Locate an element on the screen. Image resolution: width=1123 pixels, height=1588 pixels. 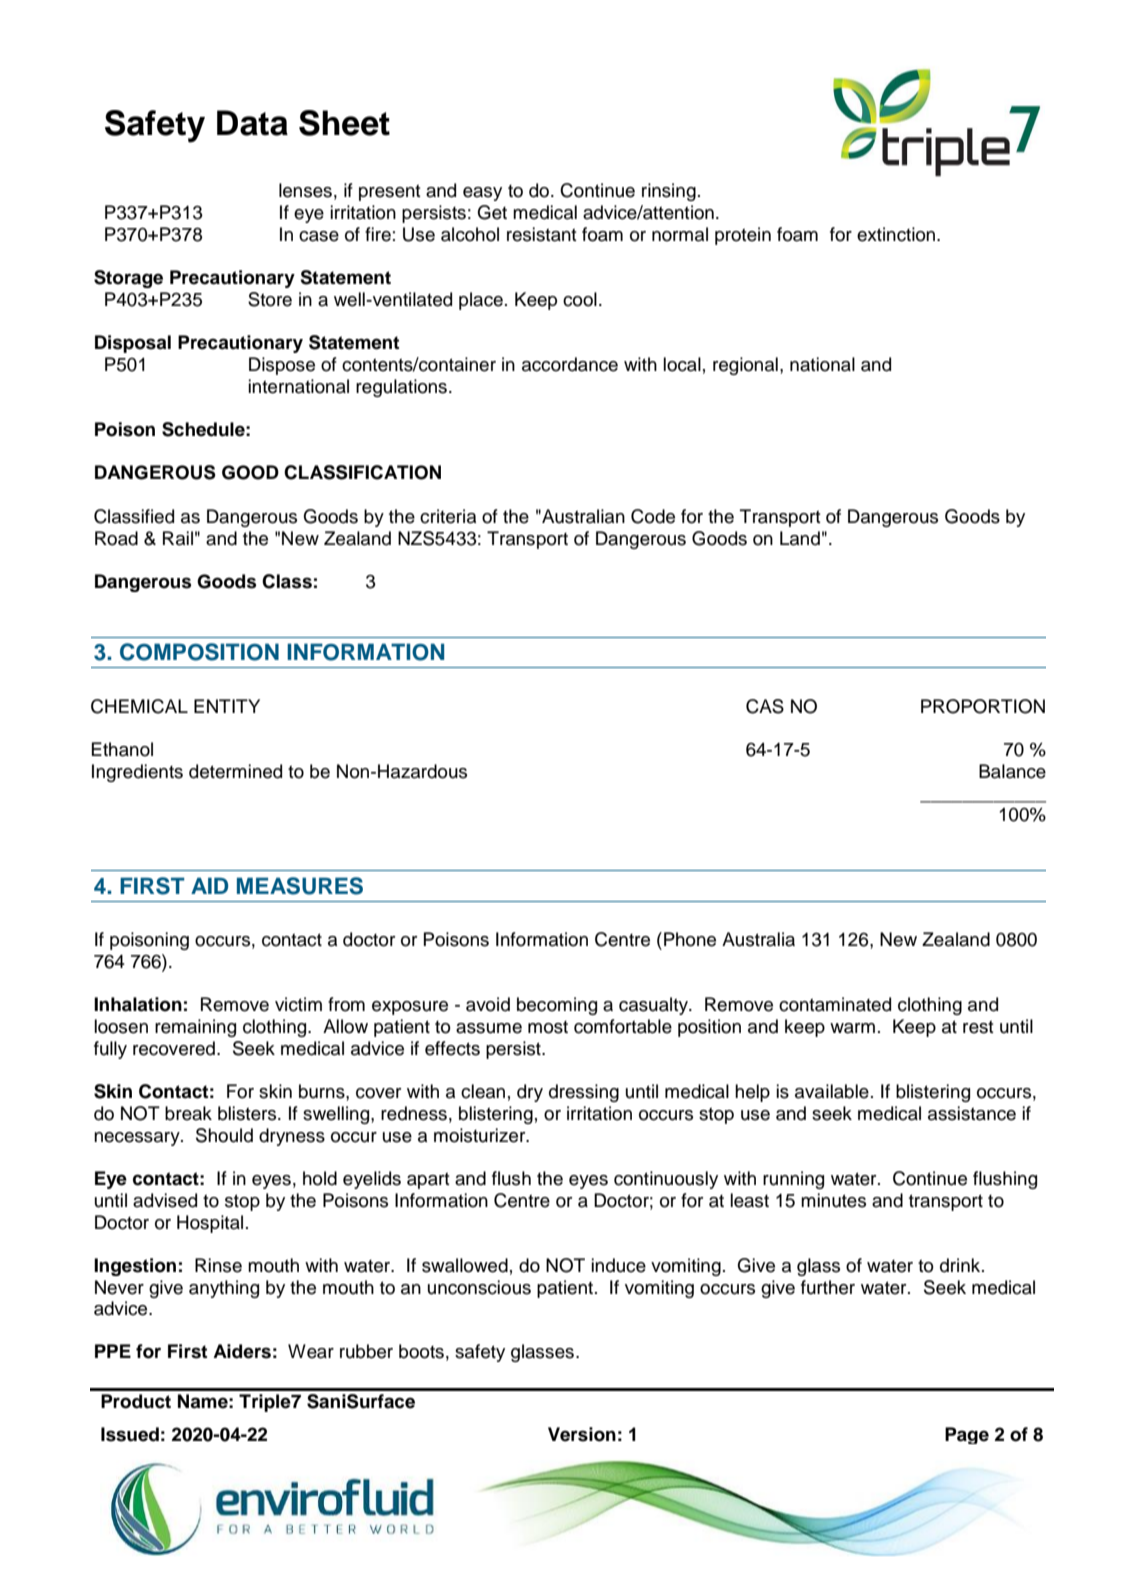
Balance is located at coordinates (1012, 771).
